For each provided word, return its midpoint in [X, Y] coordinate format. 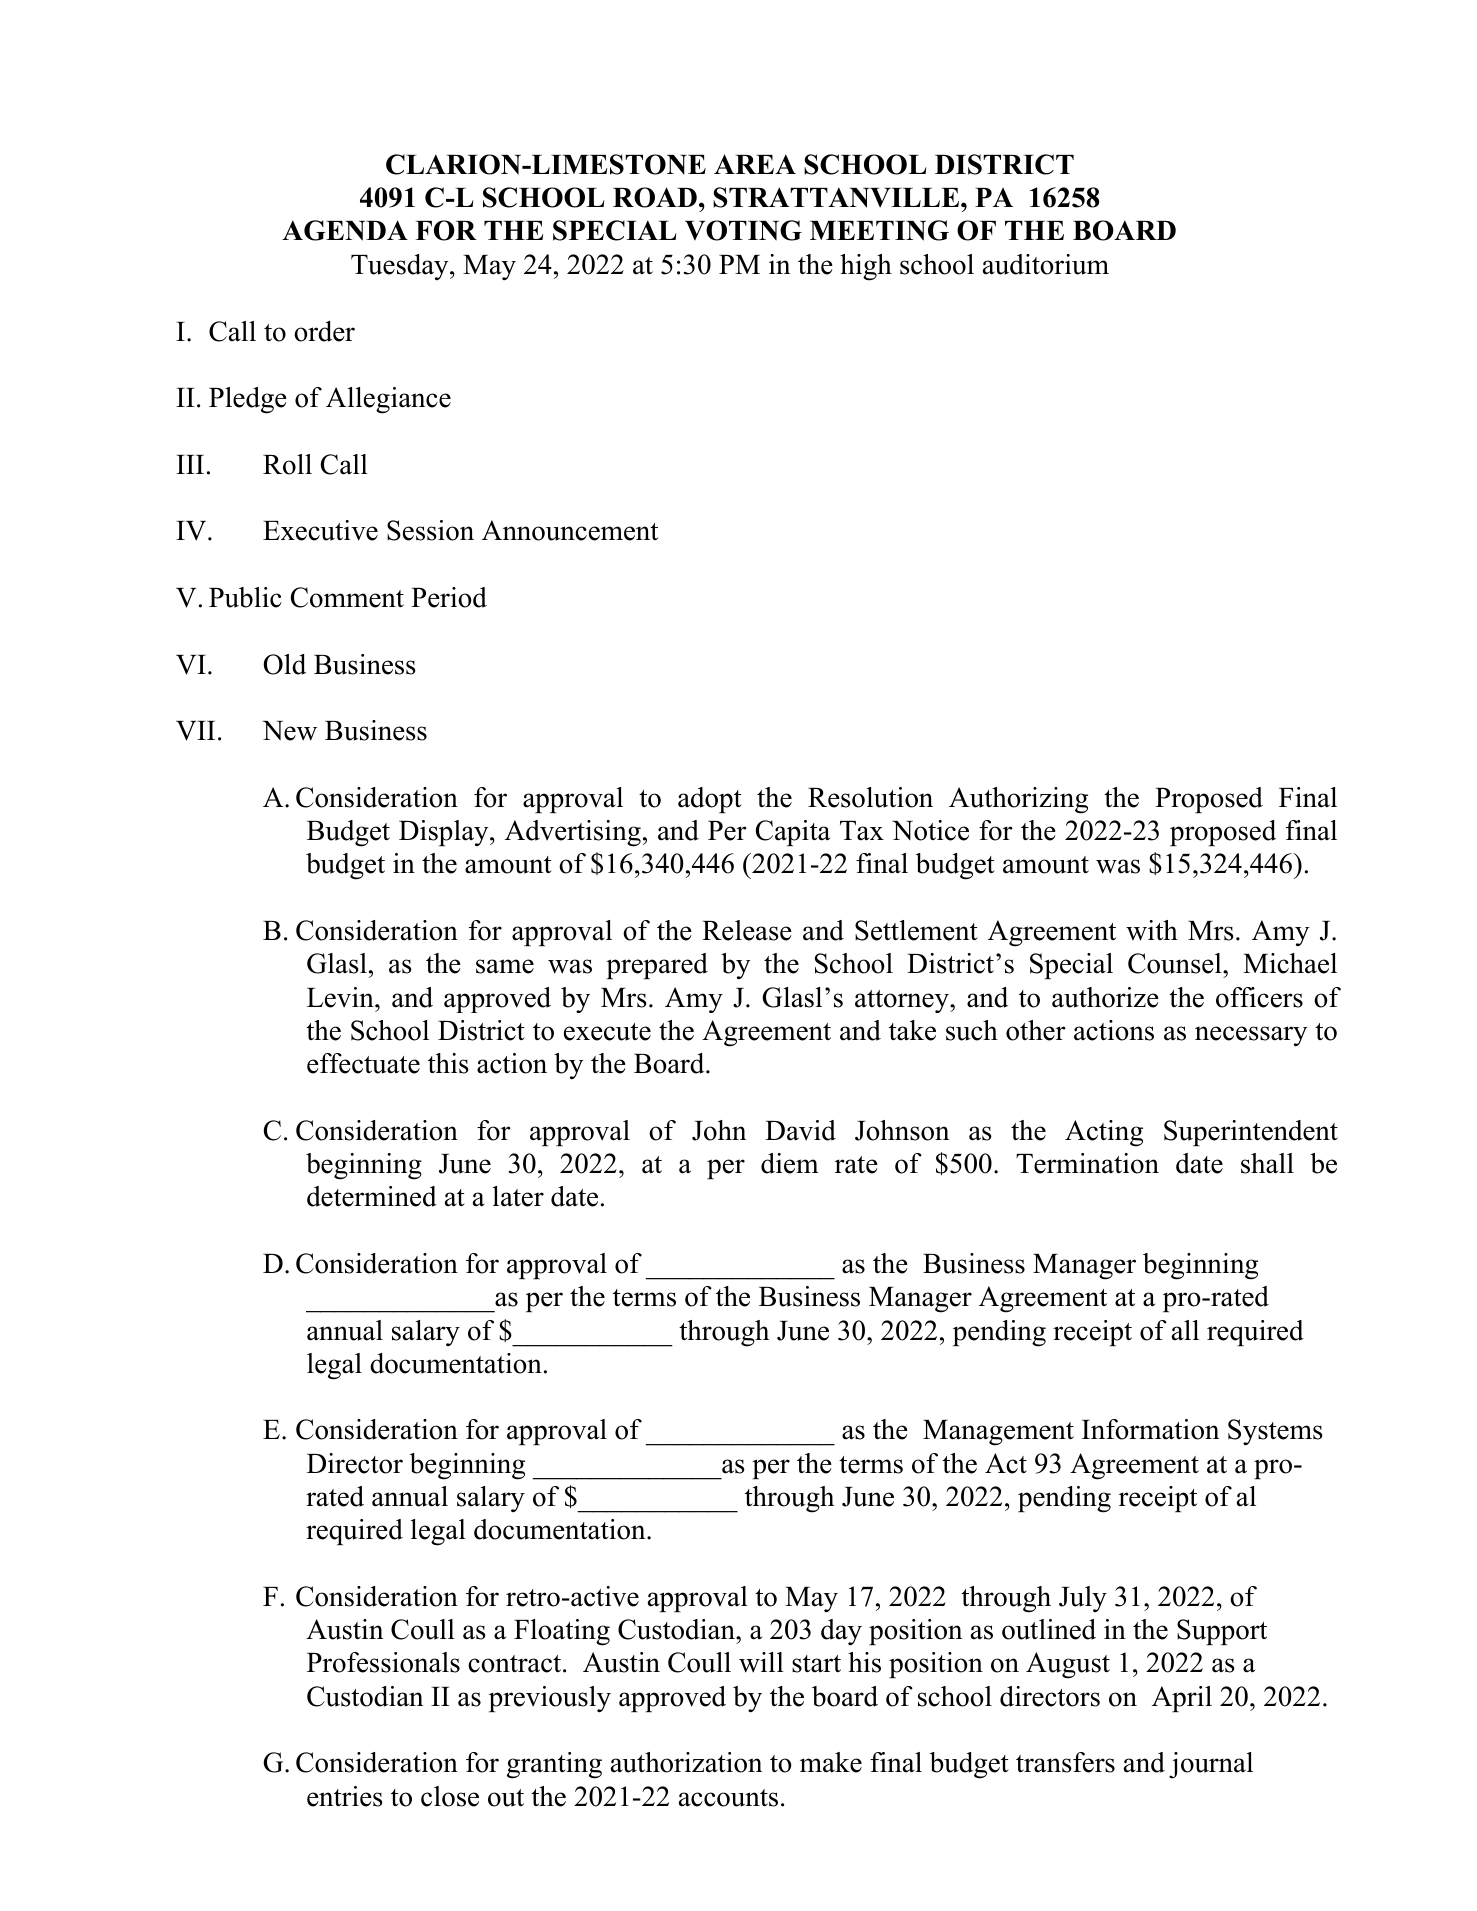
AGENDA [345, 230]
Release [747, 930]
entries [345, 1796]
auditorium [1046, 264]
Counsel [1176, 963]
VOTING [743, 230]
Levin [341, 997]
